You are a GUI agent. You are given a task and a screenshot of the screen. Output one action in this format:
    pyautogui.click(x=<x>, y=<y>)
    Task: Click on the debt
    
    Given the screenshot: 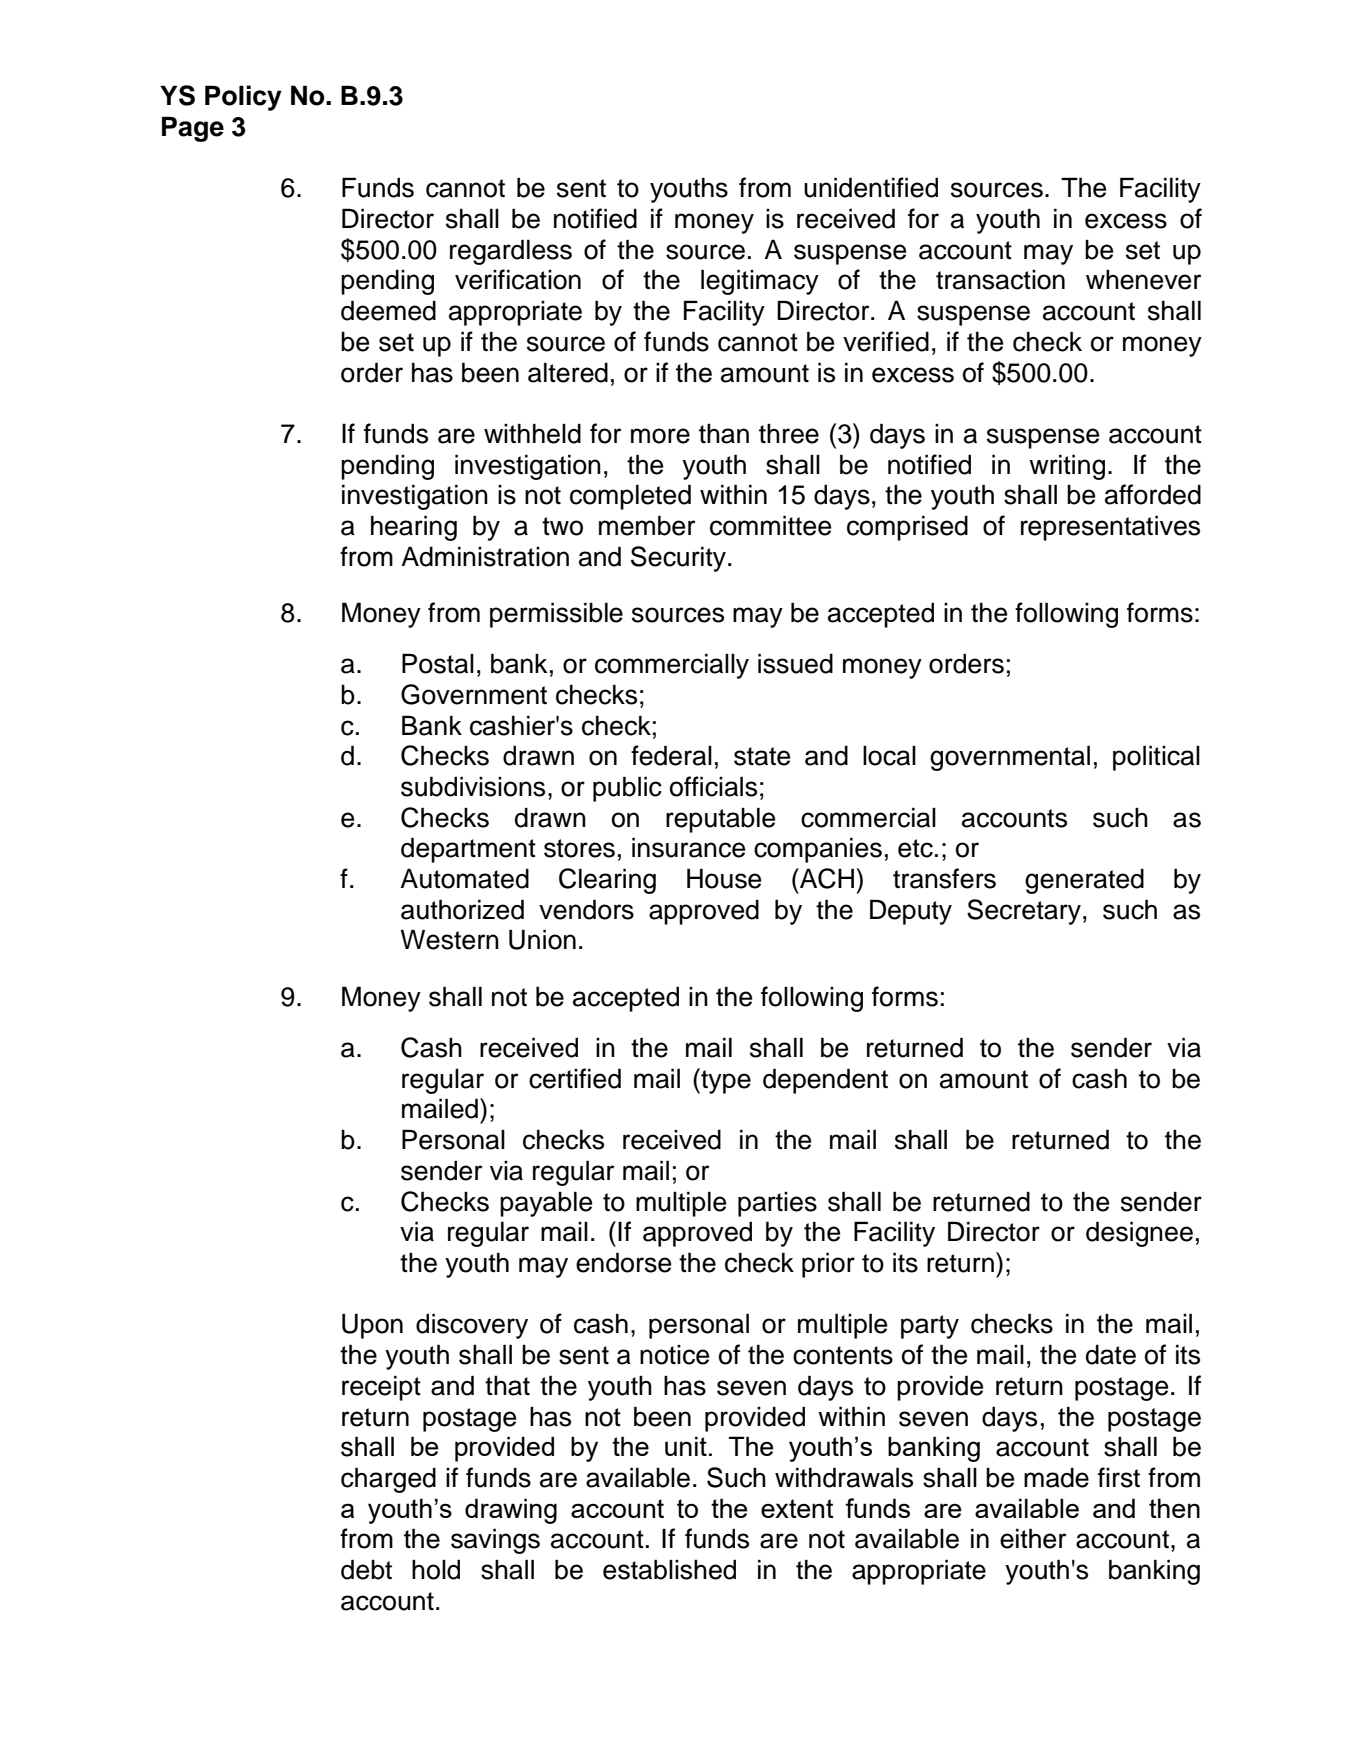 What is the action you would take?
    pyautogui.click(x=366, y=1569)
